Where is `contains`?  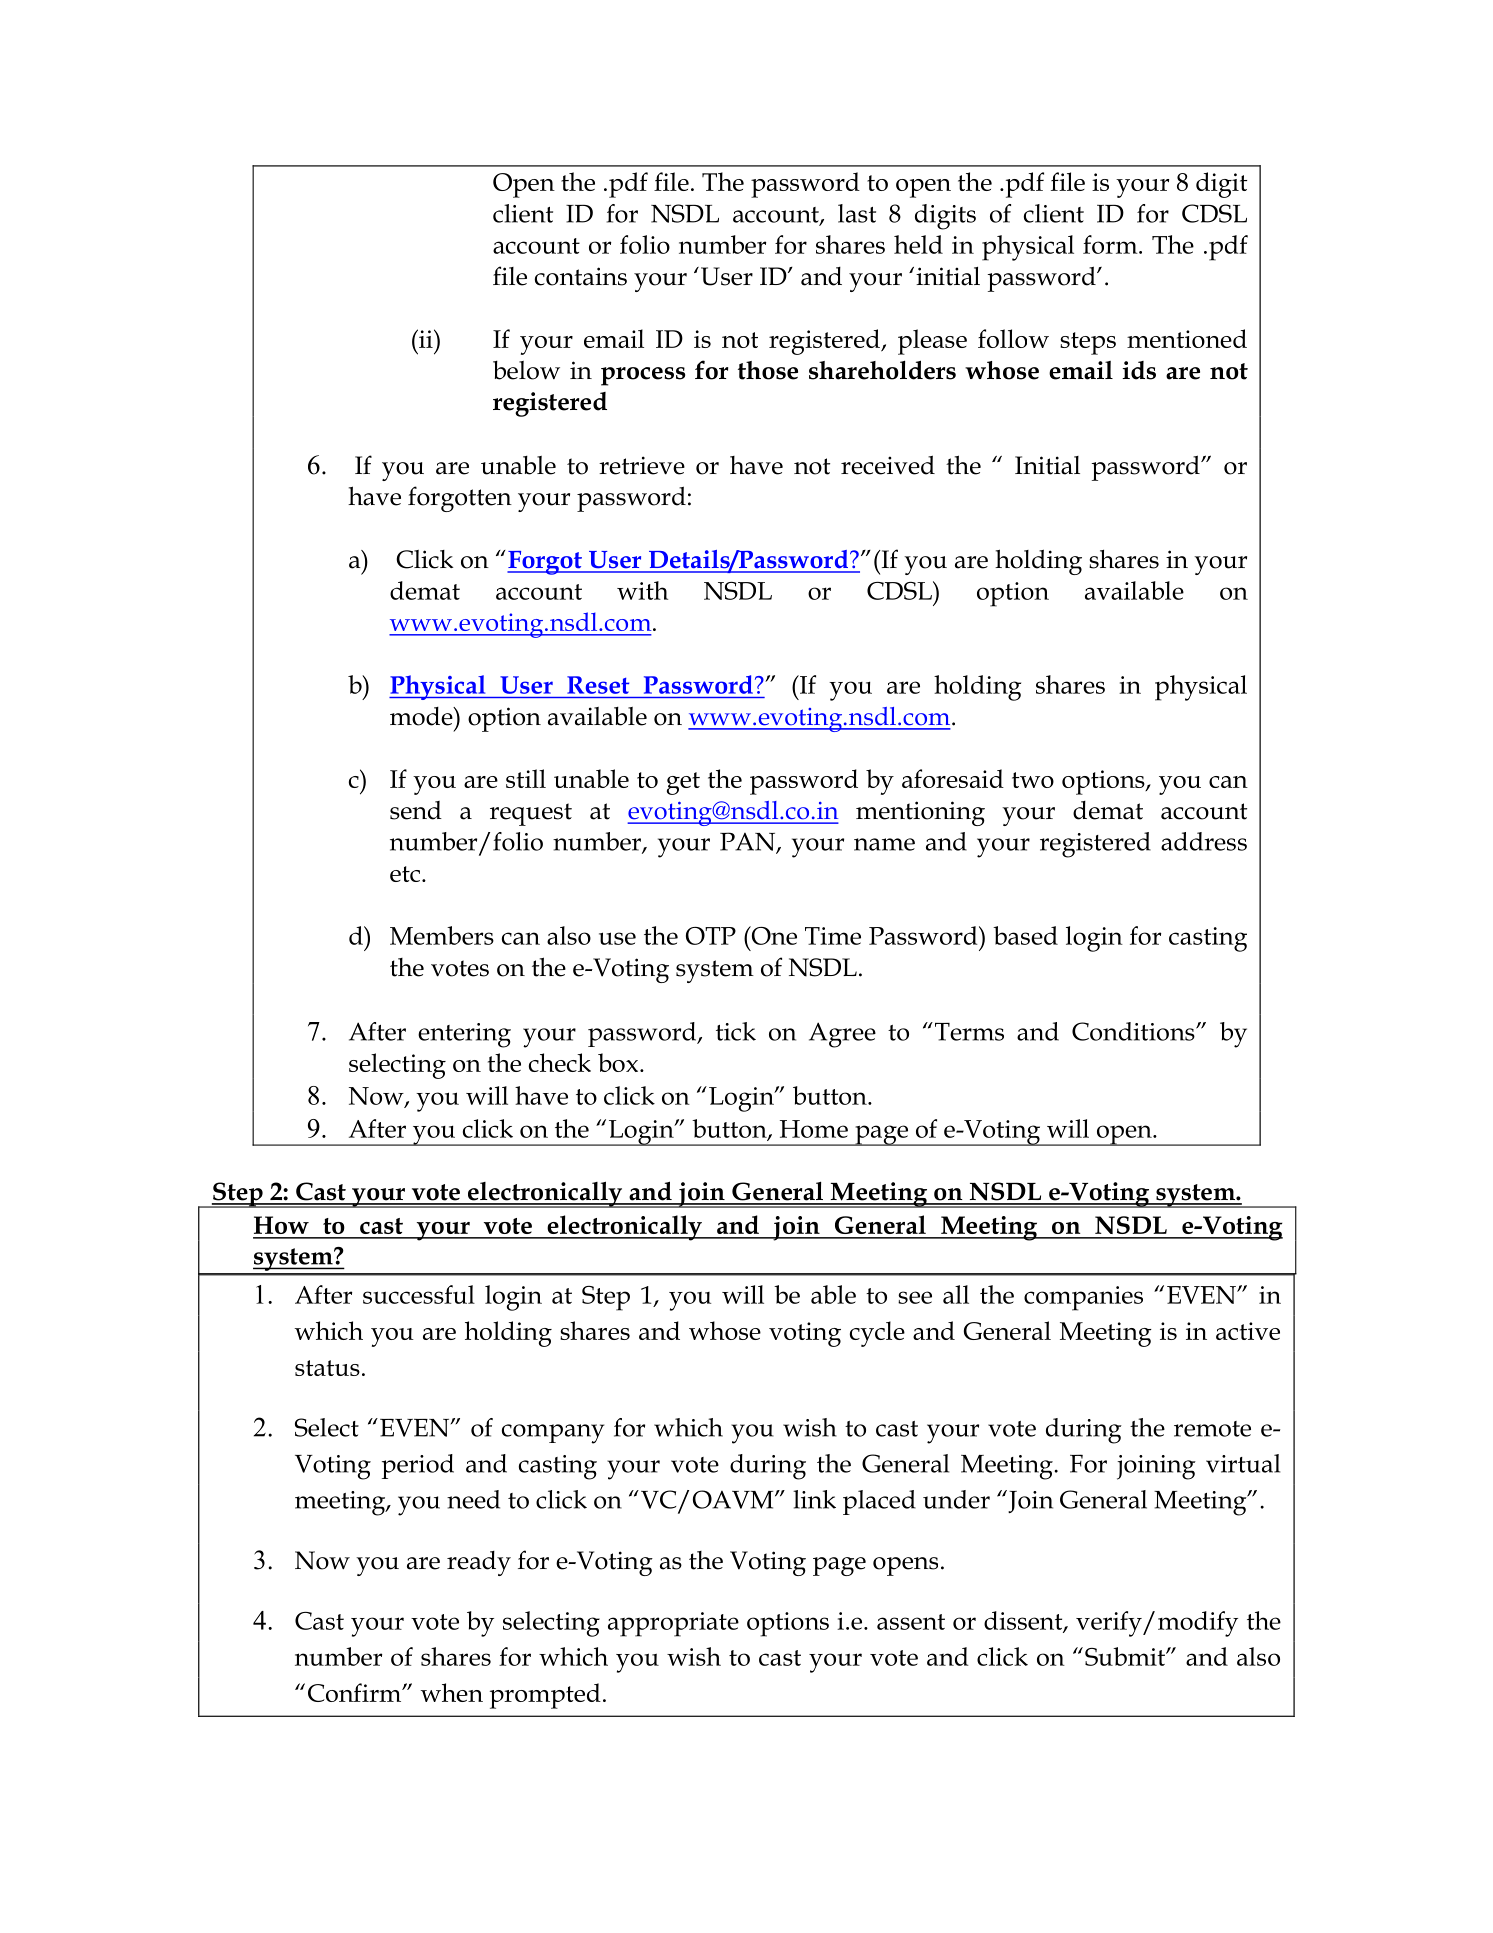
contains is located at coordinates (581, 276).
